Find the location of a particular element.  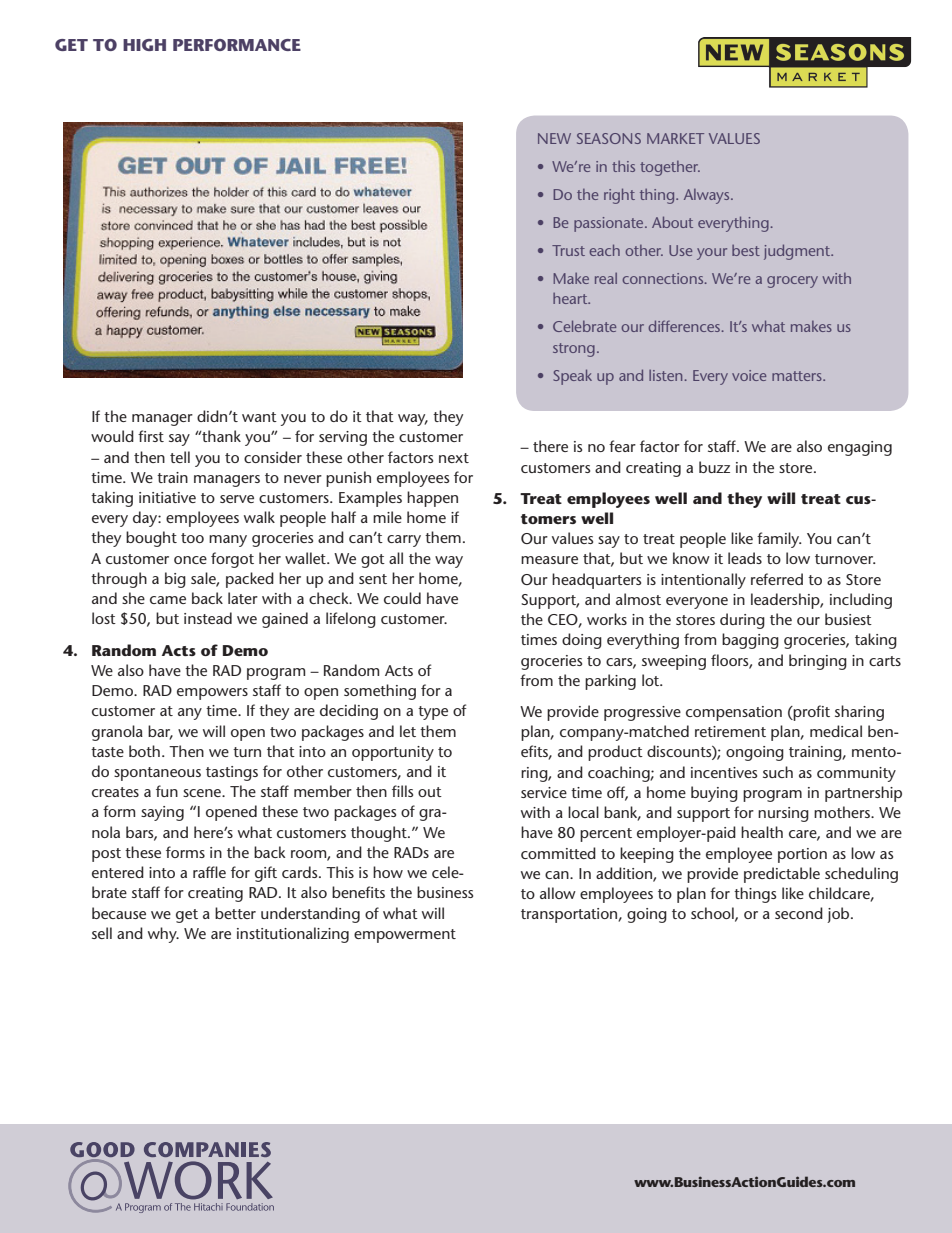

initiative is located at coordinates (167, 497).
